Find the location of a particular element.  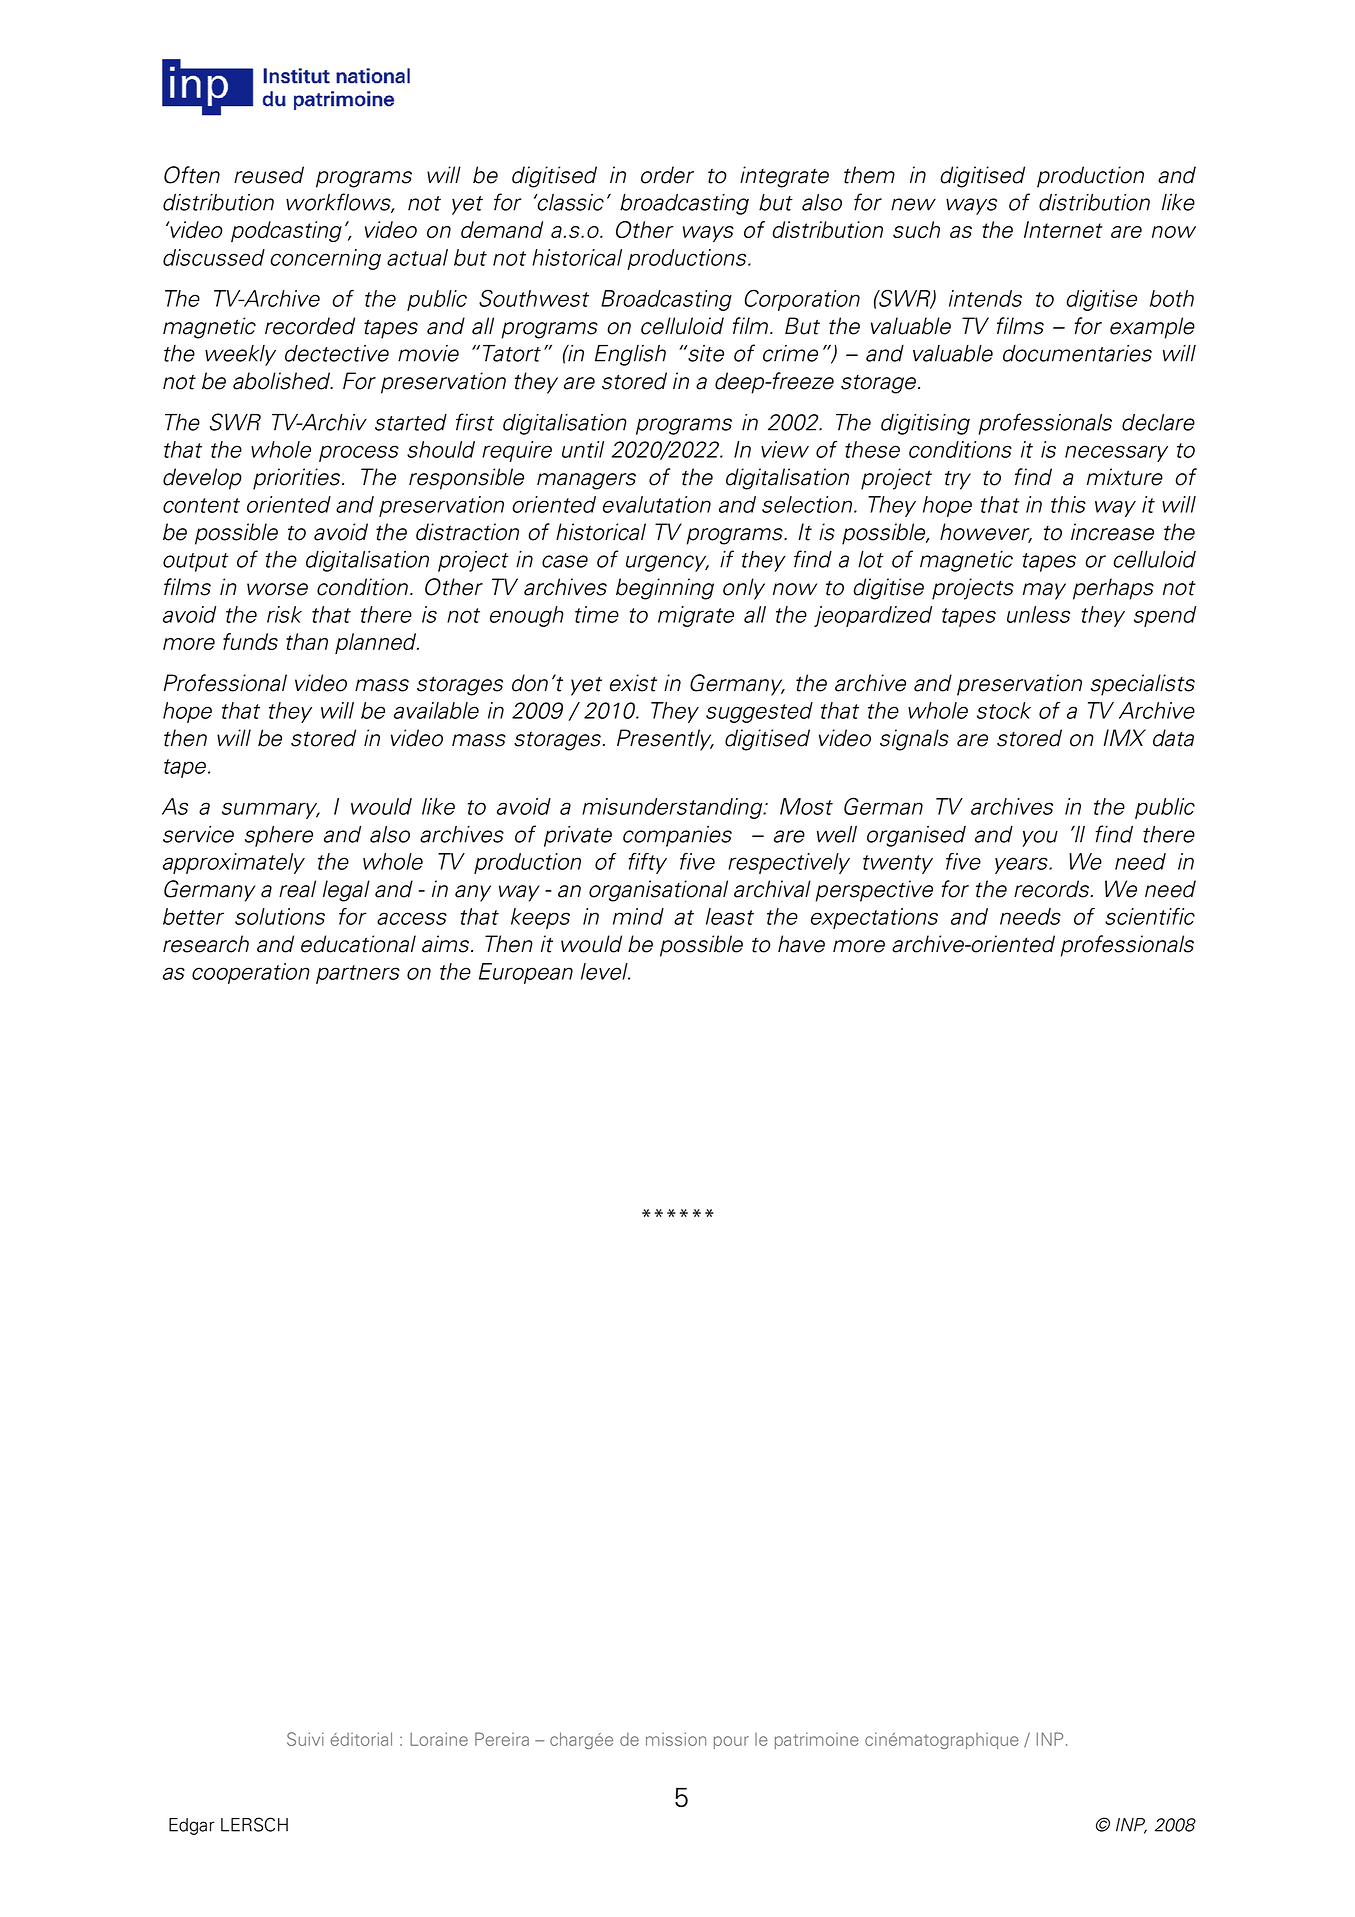

level is located at coordinates (605, 971).
